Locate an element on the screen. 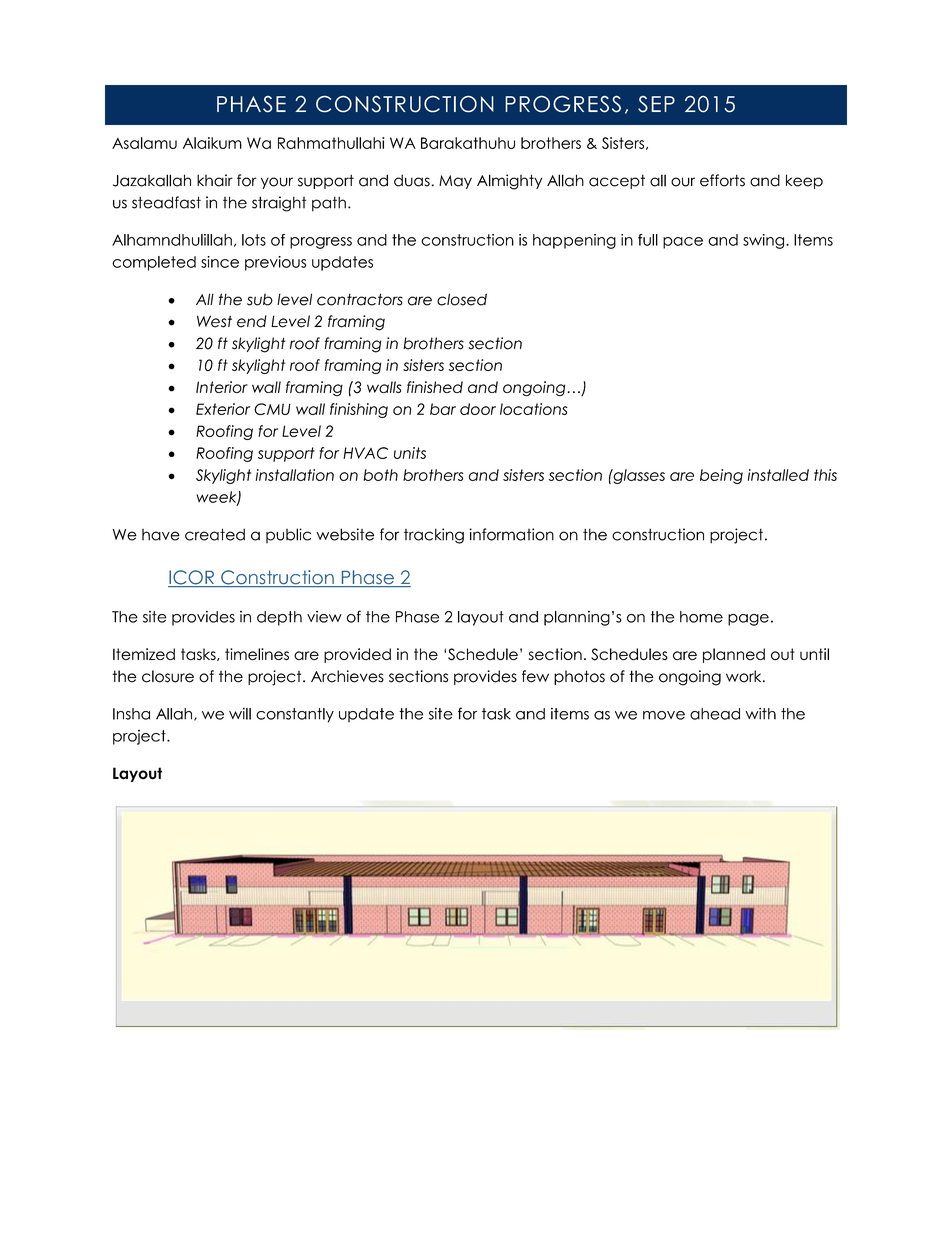 The height and width of the screenshot is (1233, 952). Alaikum is located at coordinates (212, 143).
